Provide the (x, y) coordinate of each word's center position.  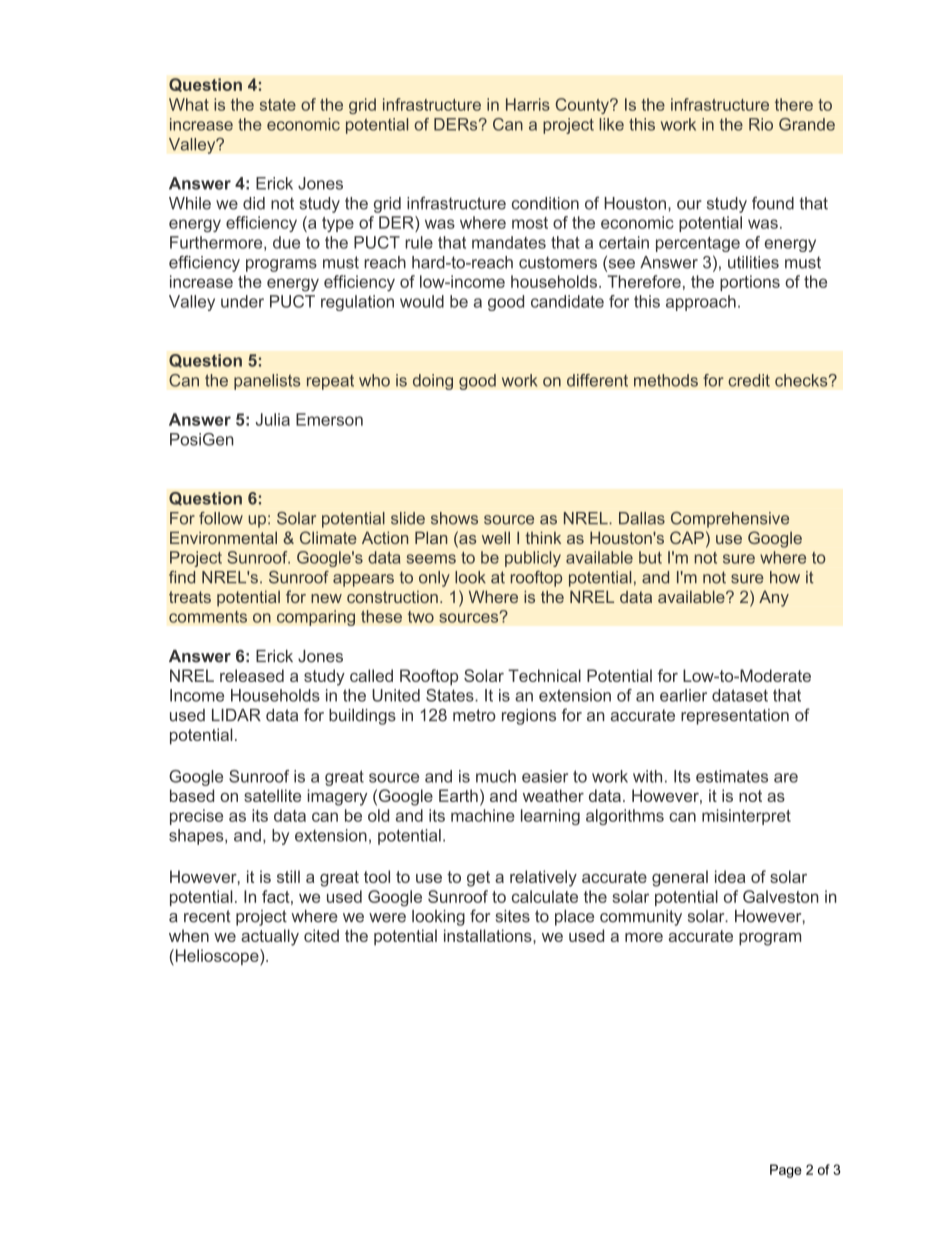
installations (489, 935)
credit (749, 380)
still (288, 876)
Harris (528, 104)
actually (270, 937)
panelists (267, 382)
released (252, 675)
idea (730, 876)
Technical (544, 675)
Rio (761, 124)
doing (433, 382)
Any (774, 598)
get (478, 879)
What (189, 104)
